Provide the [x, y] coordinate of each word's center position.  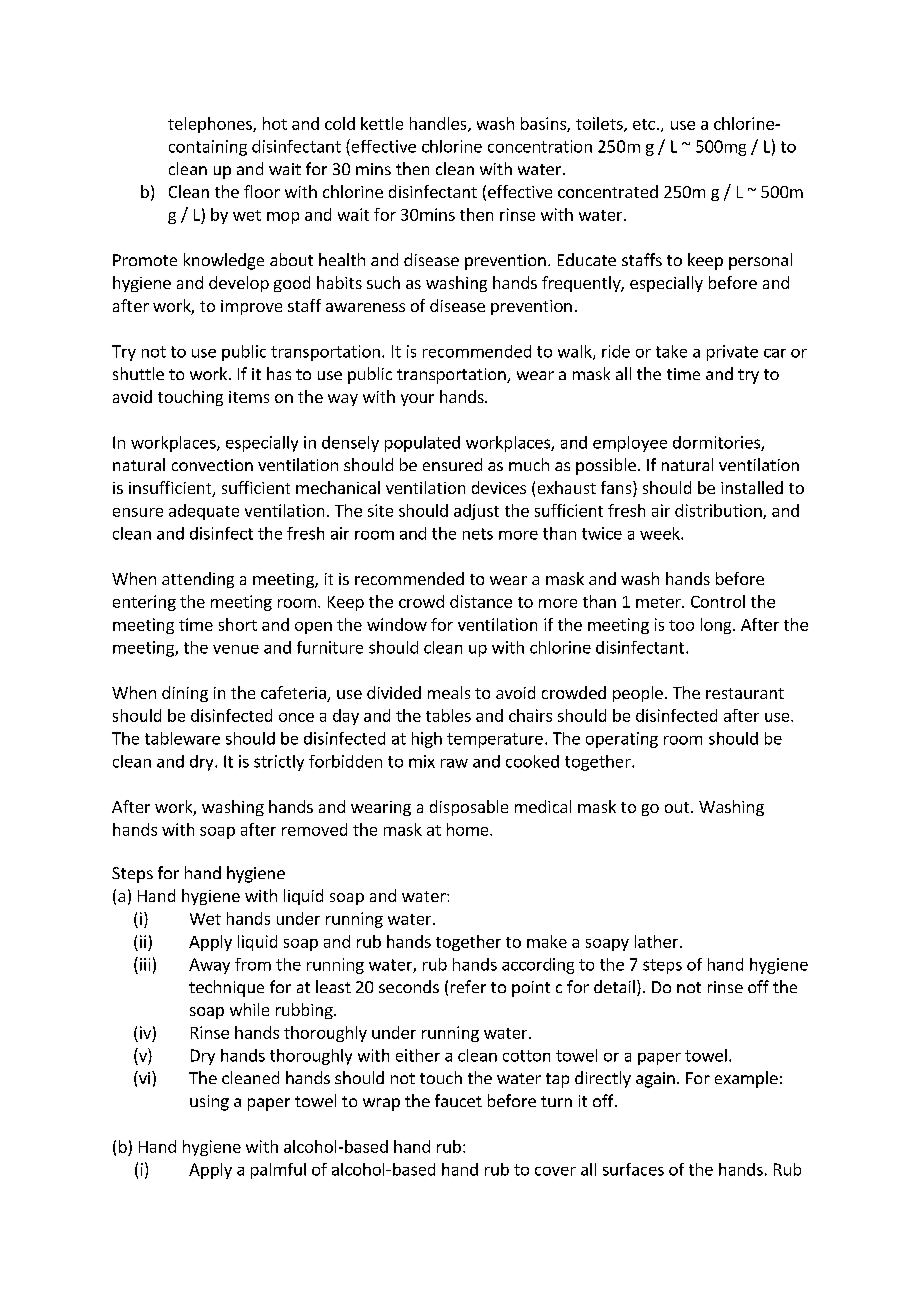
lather [656, 941]
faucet [458, 1100]
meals [449, 692]
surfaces [633, 1169]
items [249, 397]
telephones [211, 125]
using [209, 1103]
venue [236, 649]
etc [644, 124]
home [469, 829]
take [671, 351]
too [681, 625]
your [417, 400]
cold [340, 123]
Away [209, 966]
